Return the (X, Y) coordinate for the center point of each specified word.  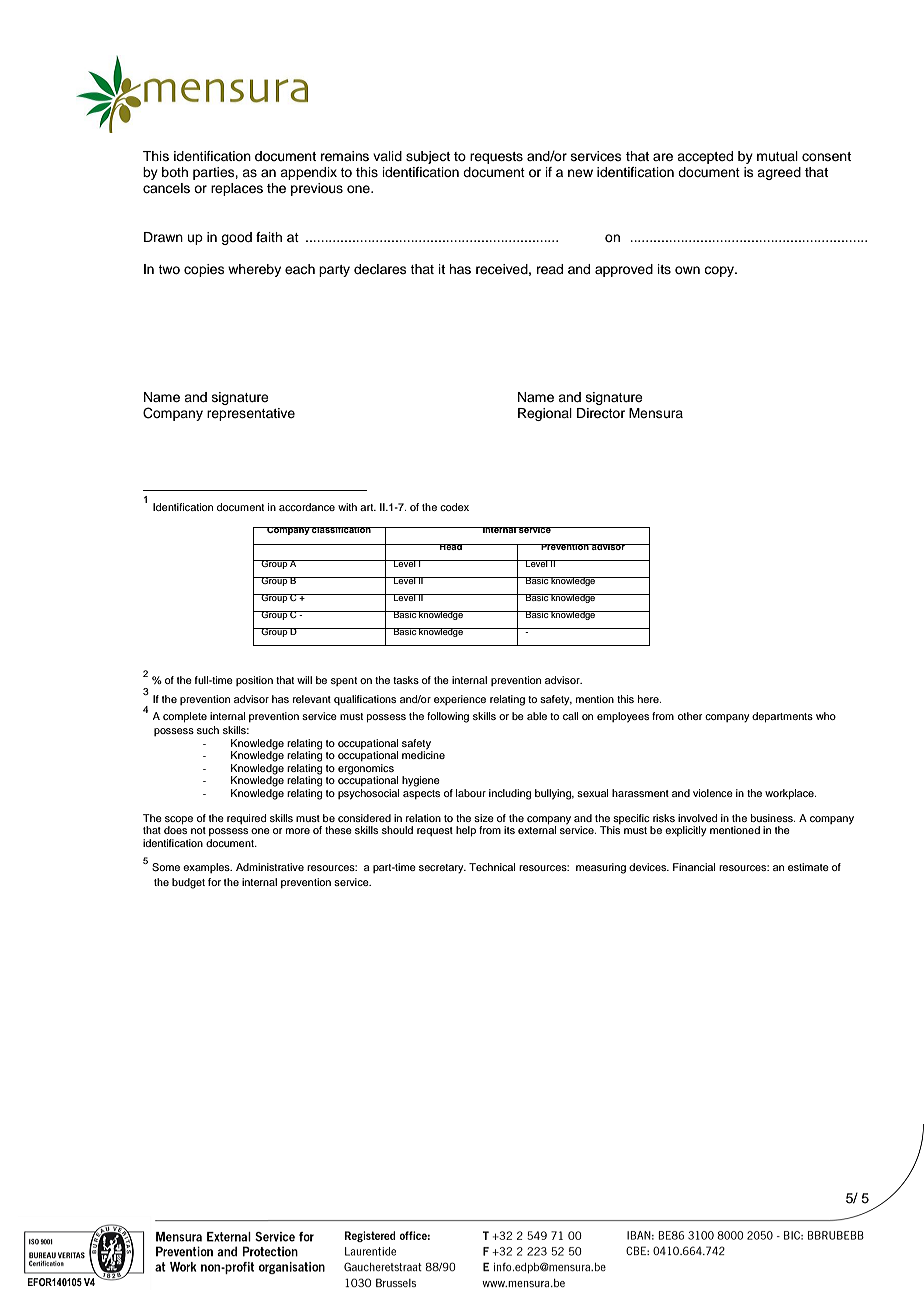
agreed (779, 173)
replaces (237, 189)
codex (454, 507)
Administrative (270, 867)
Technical (492, 867)
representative (251, 414)
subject (428, 157)
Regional (545, 414)
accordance (307, 507)
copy (720, 271)
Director (601, 413)
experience (460, 700)
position (254, 681)
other (690, 716)
